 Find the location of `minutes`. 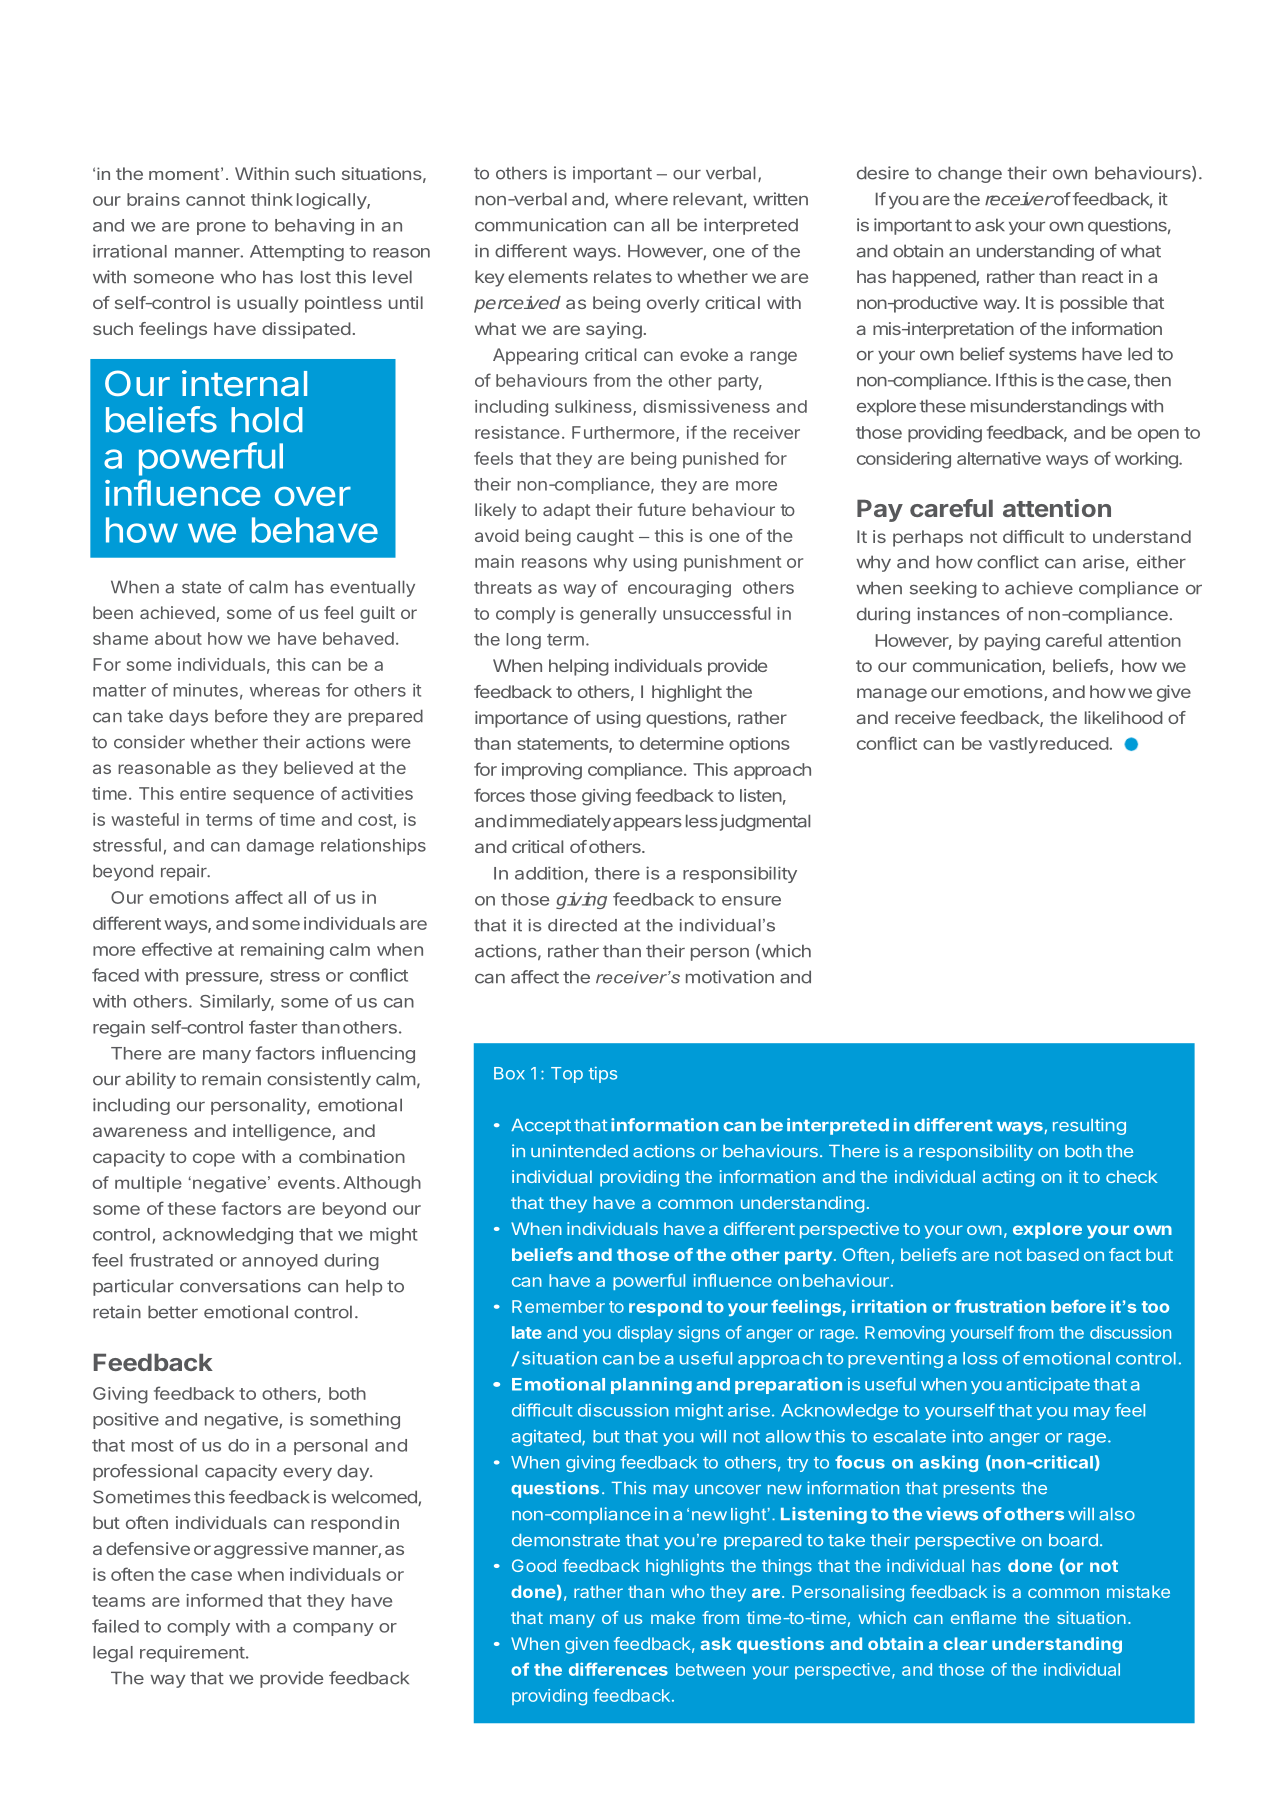

minutes is located at coordinates (205, 690).
